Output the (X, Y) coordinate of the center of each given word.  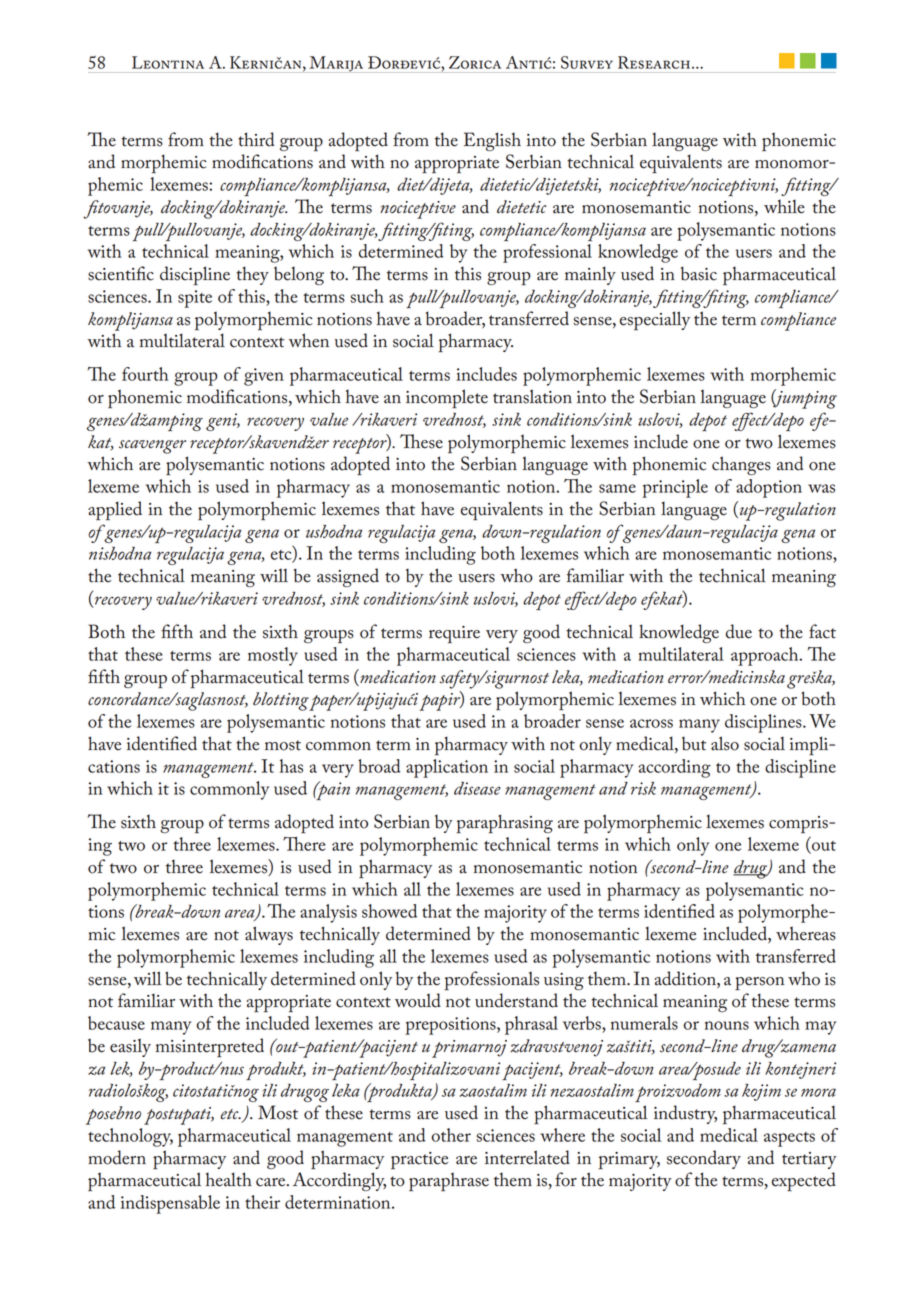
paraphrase (449, 1182)
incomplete (447, 398)
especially (655, 321)
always (269, 935)
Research (654, 62)
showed (389, 911)
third (256, 139)
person (759, 983)
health (229, 1179)
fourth (145, 374)
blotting (281, 701)
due (739, 631)
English (492, 141)
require (454, 635)
